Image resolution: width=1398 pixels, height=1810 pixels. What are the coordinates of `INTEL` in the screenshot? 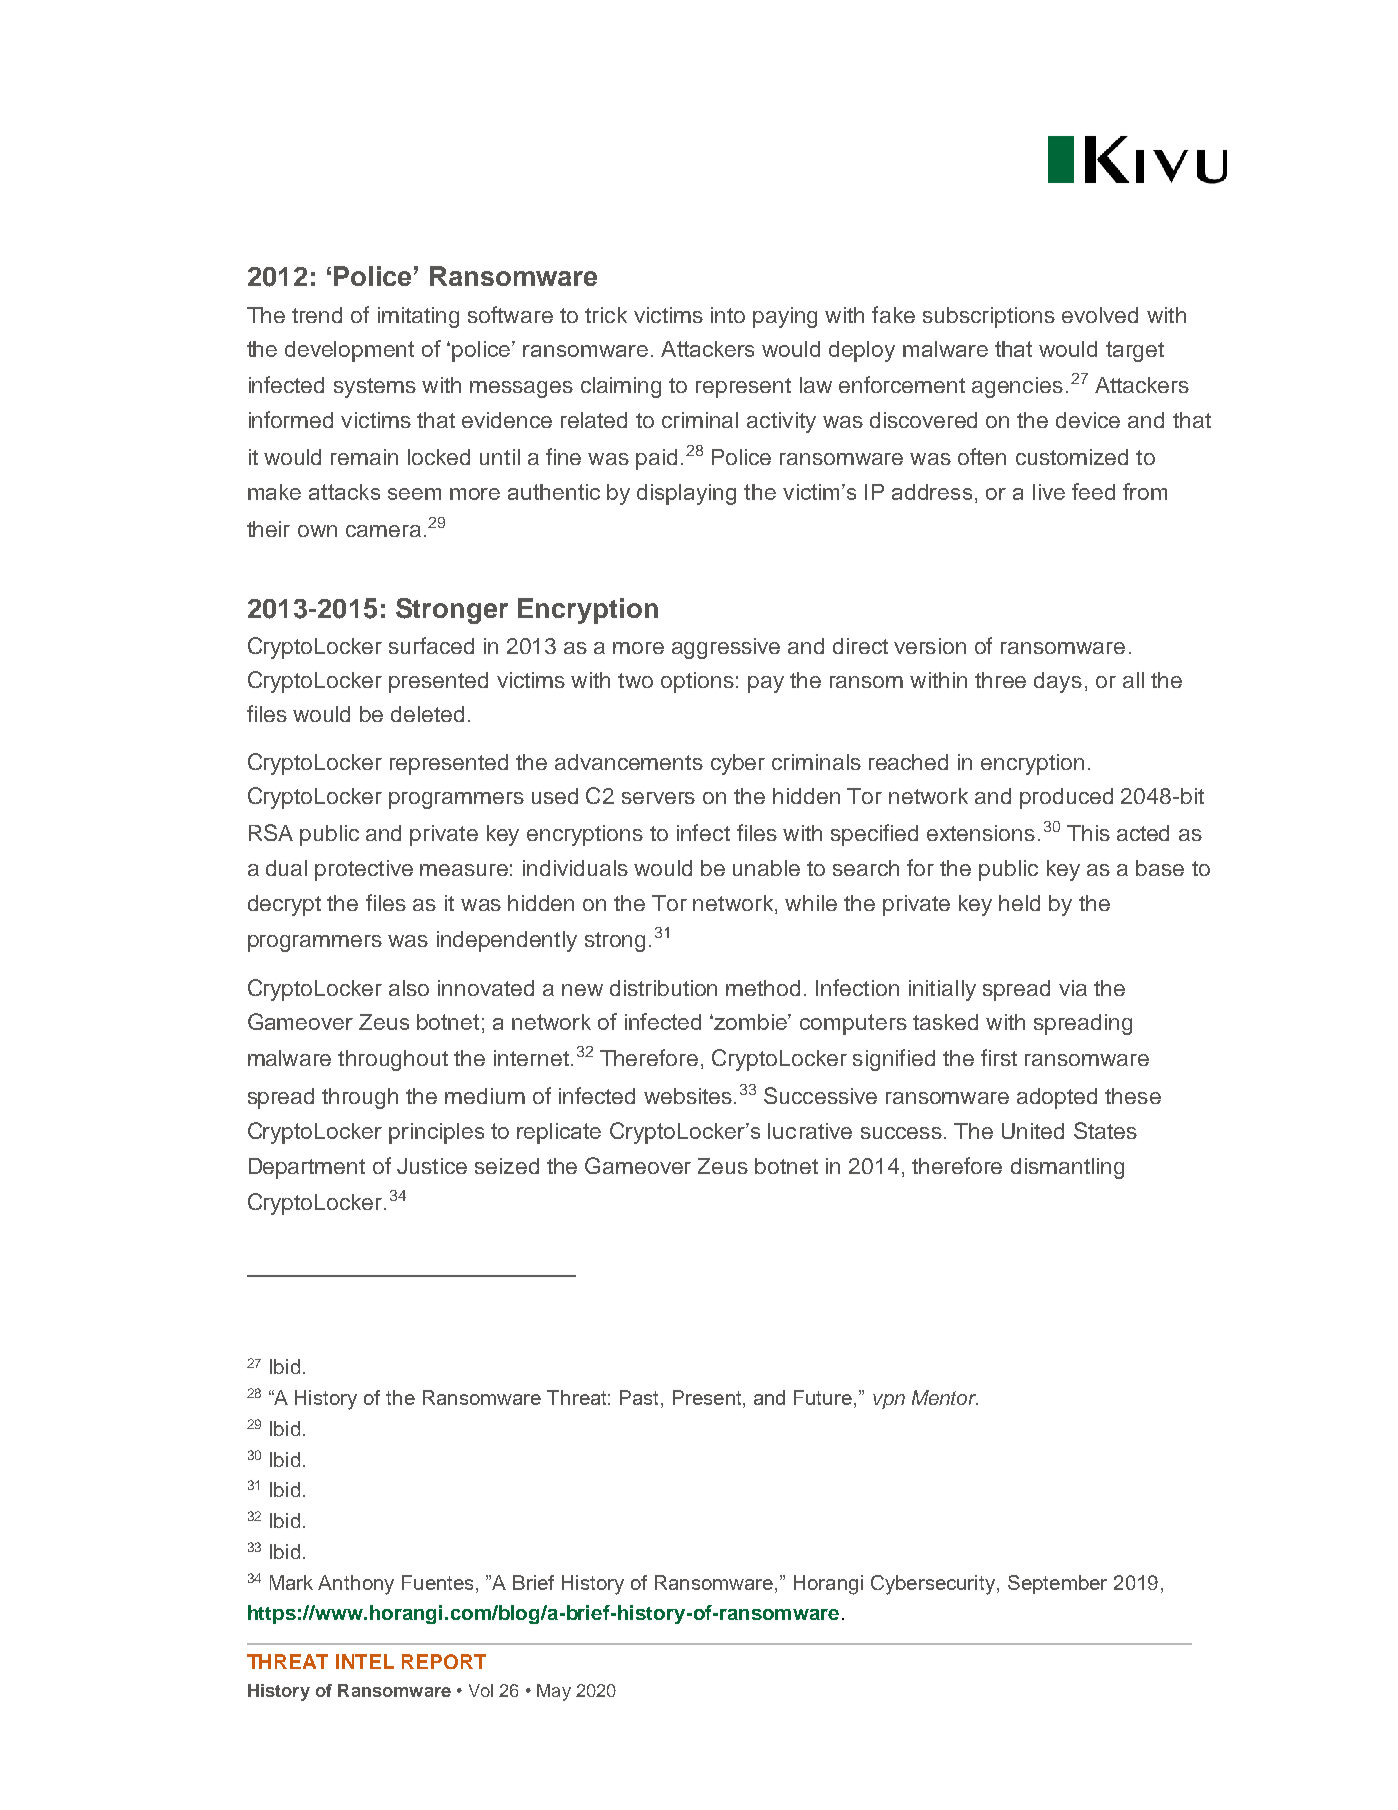 It's located at (365, 1661).
